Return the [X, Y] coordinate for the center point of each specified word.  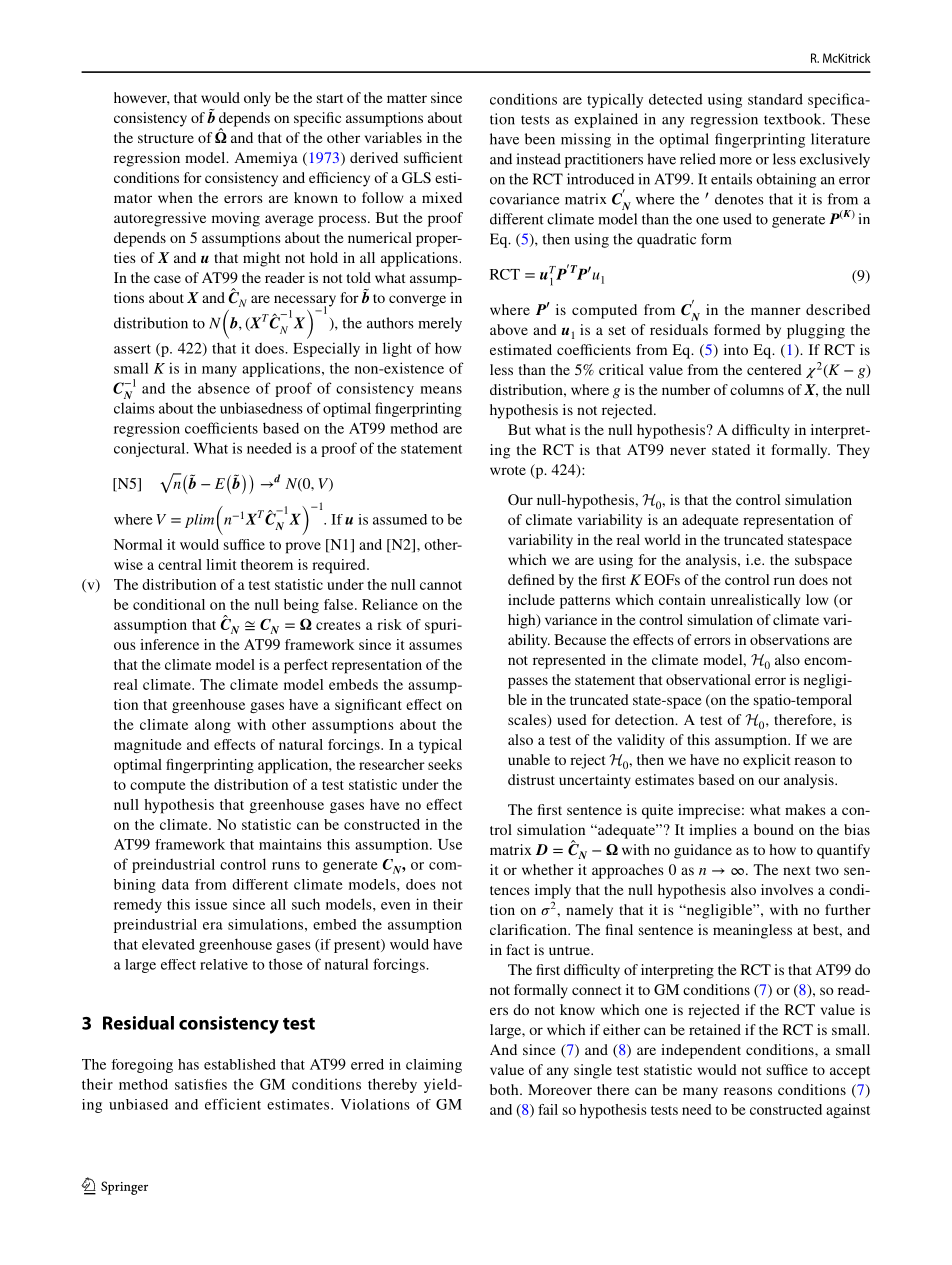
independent [701, 1051]
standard [775, 99]
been [540, 139]
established [240, 1064]
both [505, 1089]
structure [166, 138]
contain [682, 599]
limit [221, 564]
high [523, 621]
